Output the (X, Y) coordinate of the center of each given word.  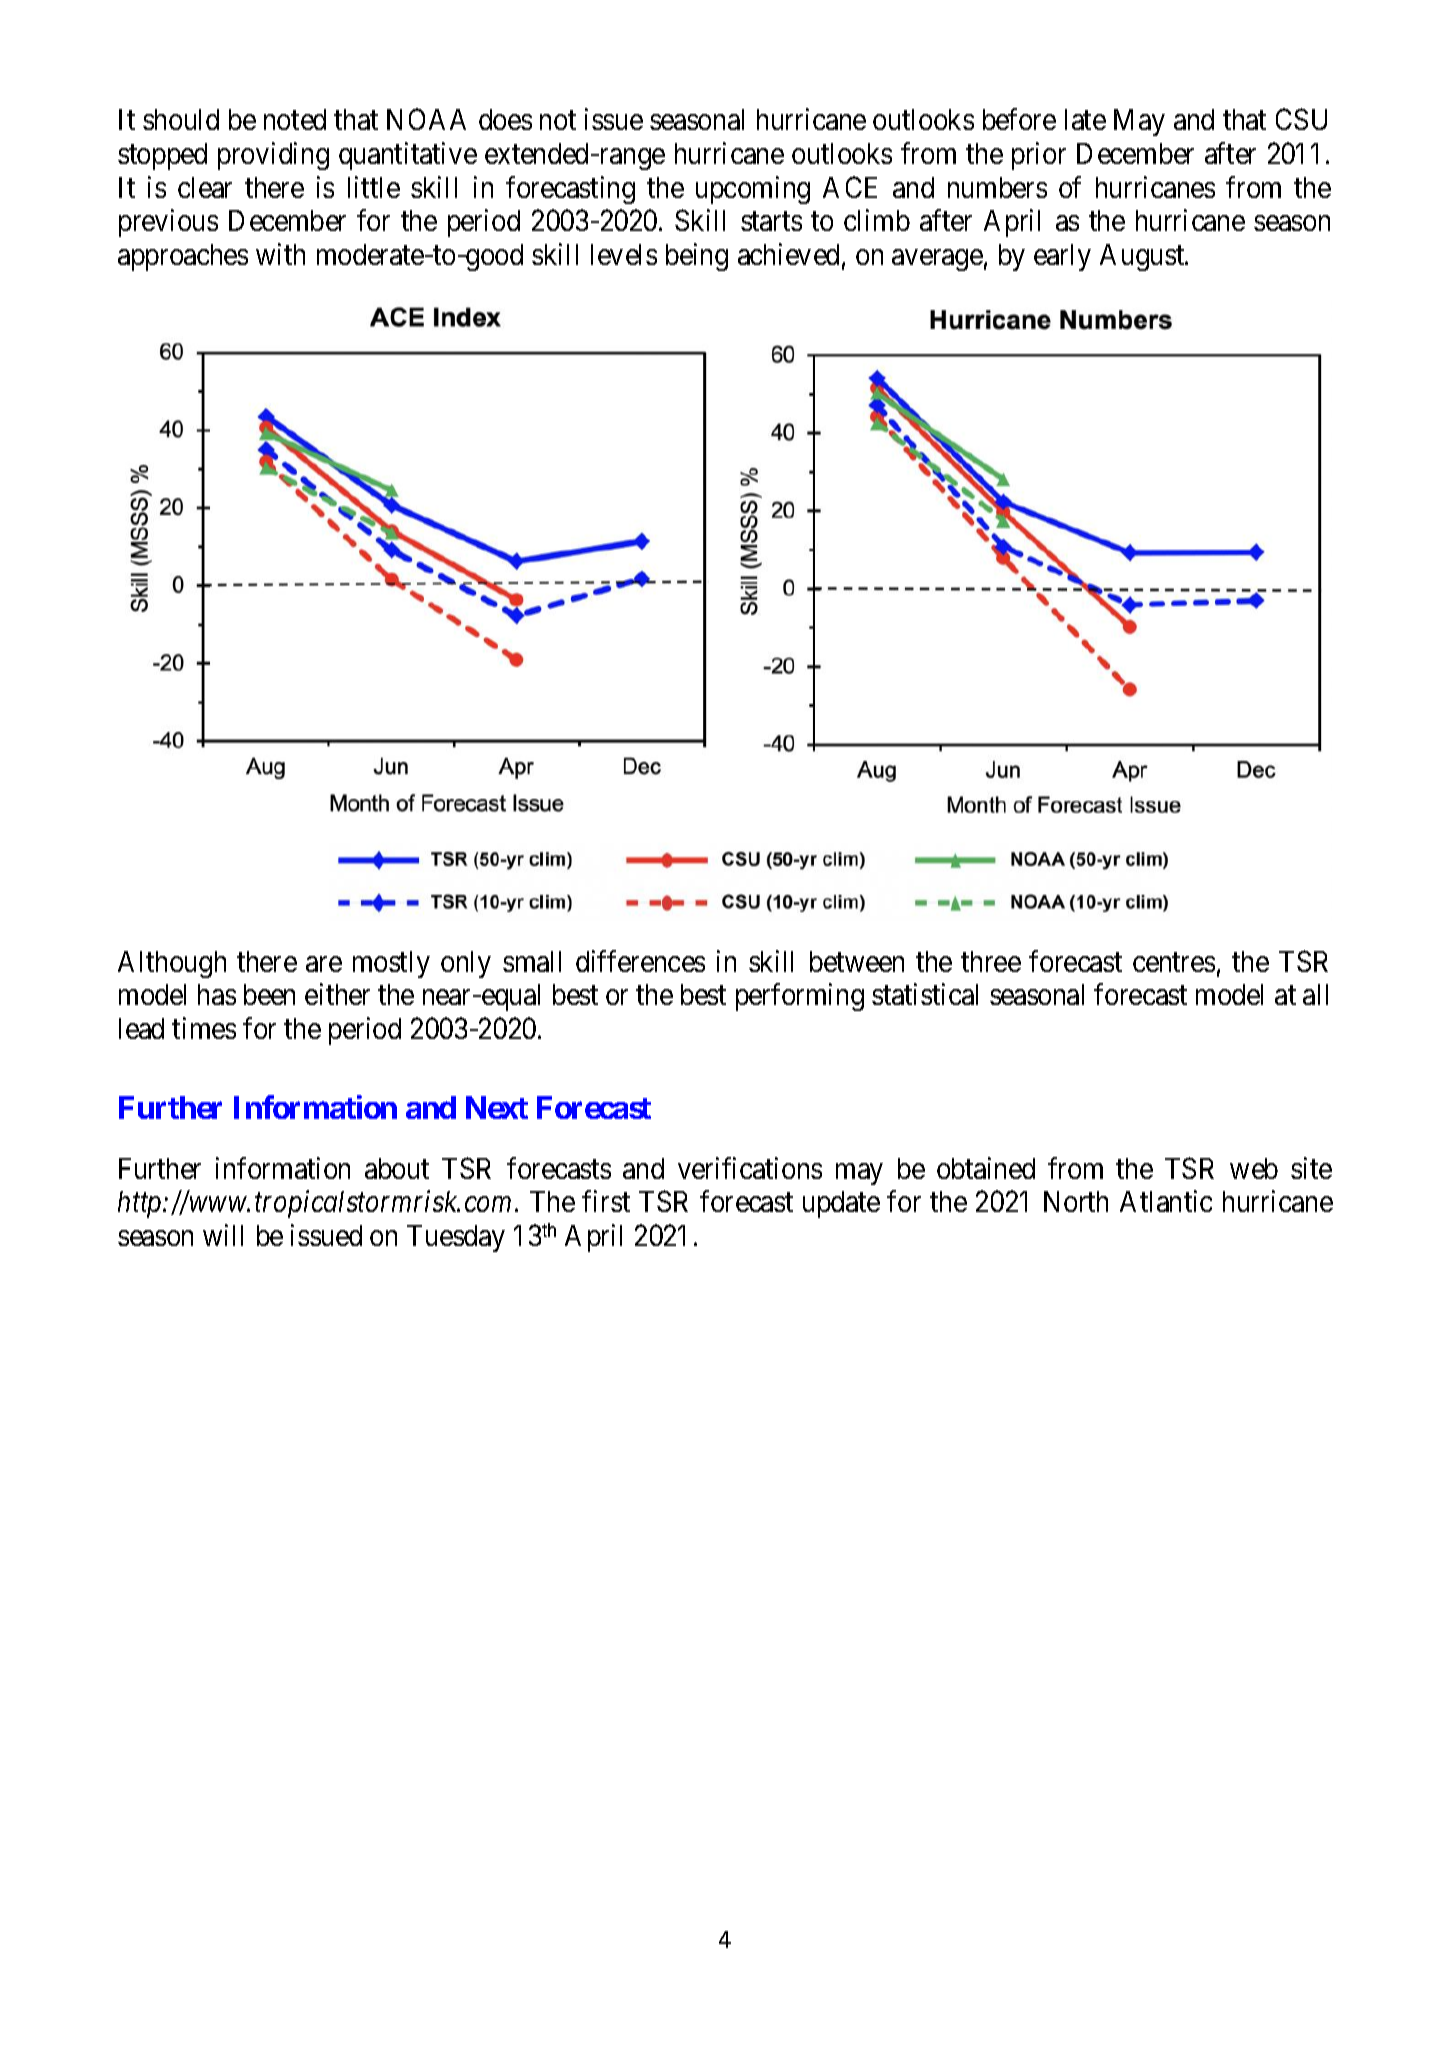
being (697, 257)
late (1085, 119)
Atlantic (1166, 1201)
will (223, 1235)
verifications (750, 1168)
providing (273, 156)
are (324, 964)
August (1143, 257)
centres (1174, 962)
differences (640, 961)
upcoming (753, 190)
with (280, 254)
